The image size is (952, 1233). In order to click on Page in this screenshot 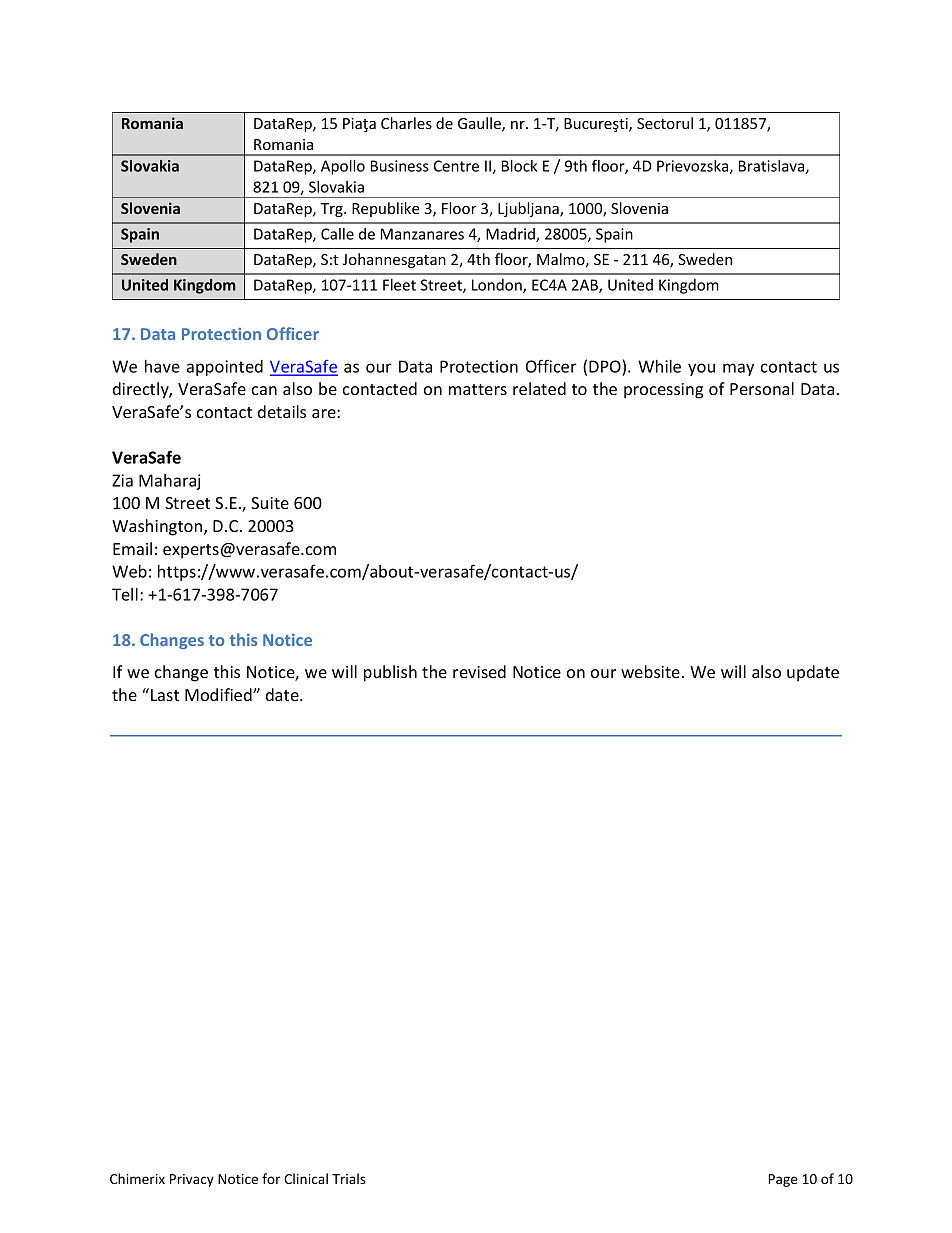, I will do `click(782, 1180)`.
